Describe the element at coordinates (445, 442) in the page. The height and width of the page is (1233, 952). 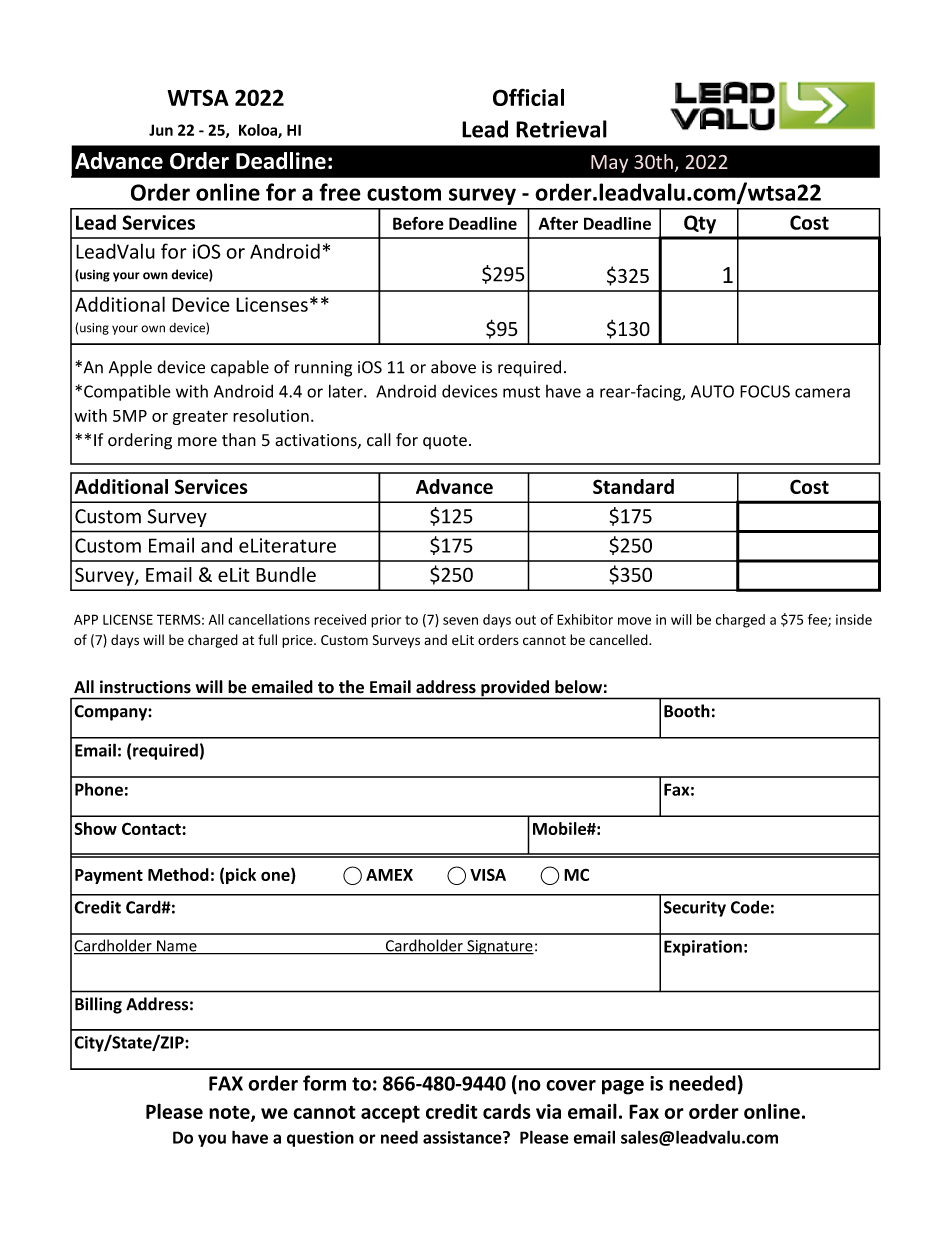
I see `quote` at that location.
